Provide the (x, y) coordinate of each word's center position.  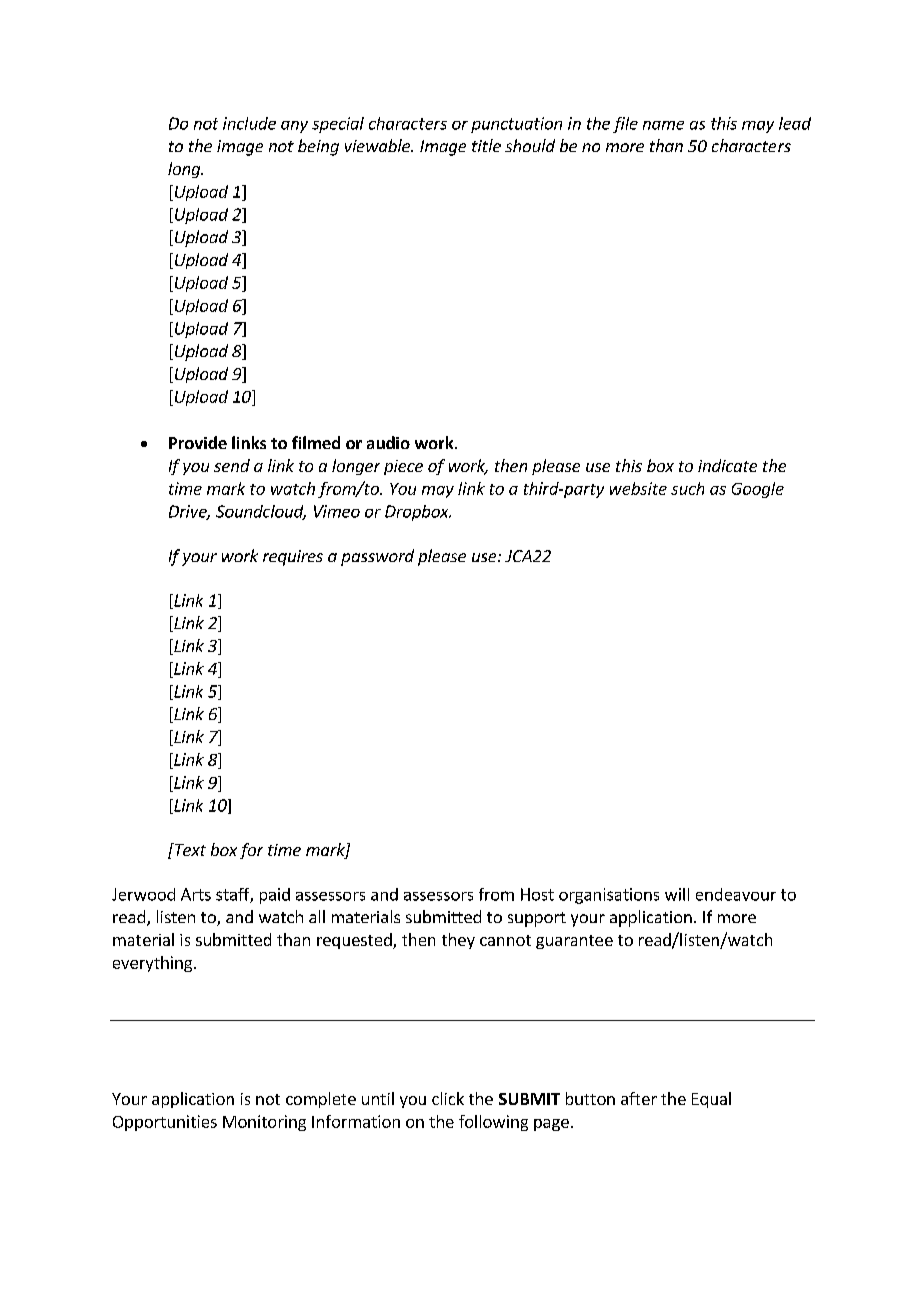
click (448, 1098)
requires (293, 558)
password (377, 557)
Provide (198, 442)
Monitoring (264, 1123)
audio (388, 442)
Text (189, 849)
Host (537, 894)
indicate (727, 465)
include (249, 123)
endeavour (736, 894)
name (663, 125)
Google (758, 490)
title (486, 145)
